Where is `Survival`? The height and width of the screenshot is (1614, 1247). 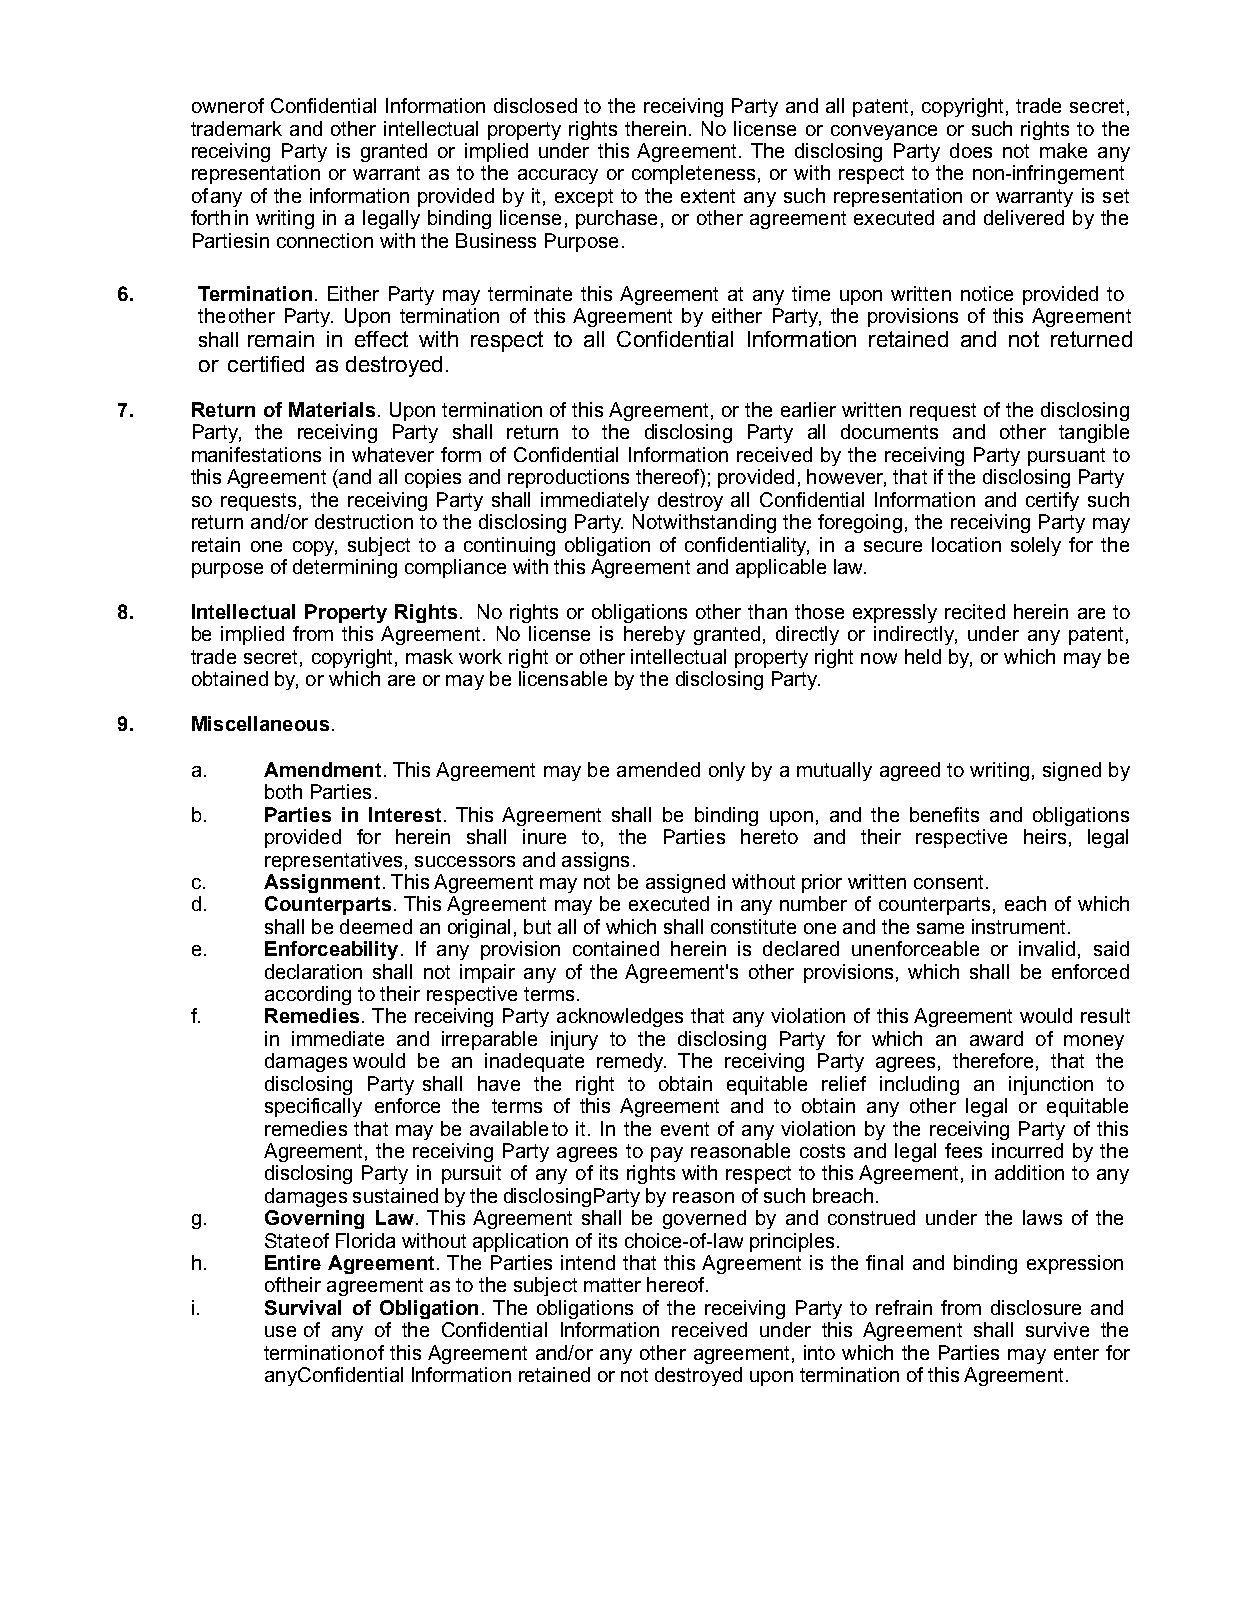
Survival is located at coordinates (303, 1307).
